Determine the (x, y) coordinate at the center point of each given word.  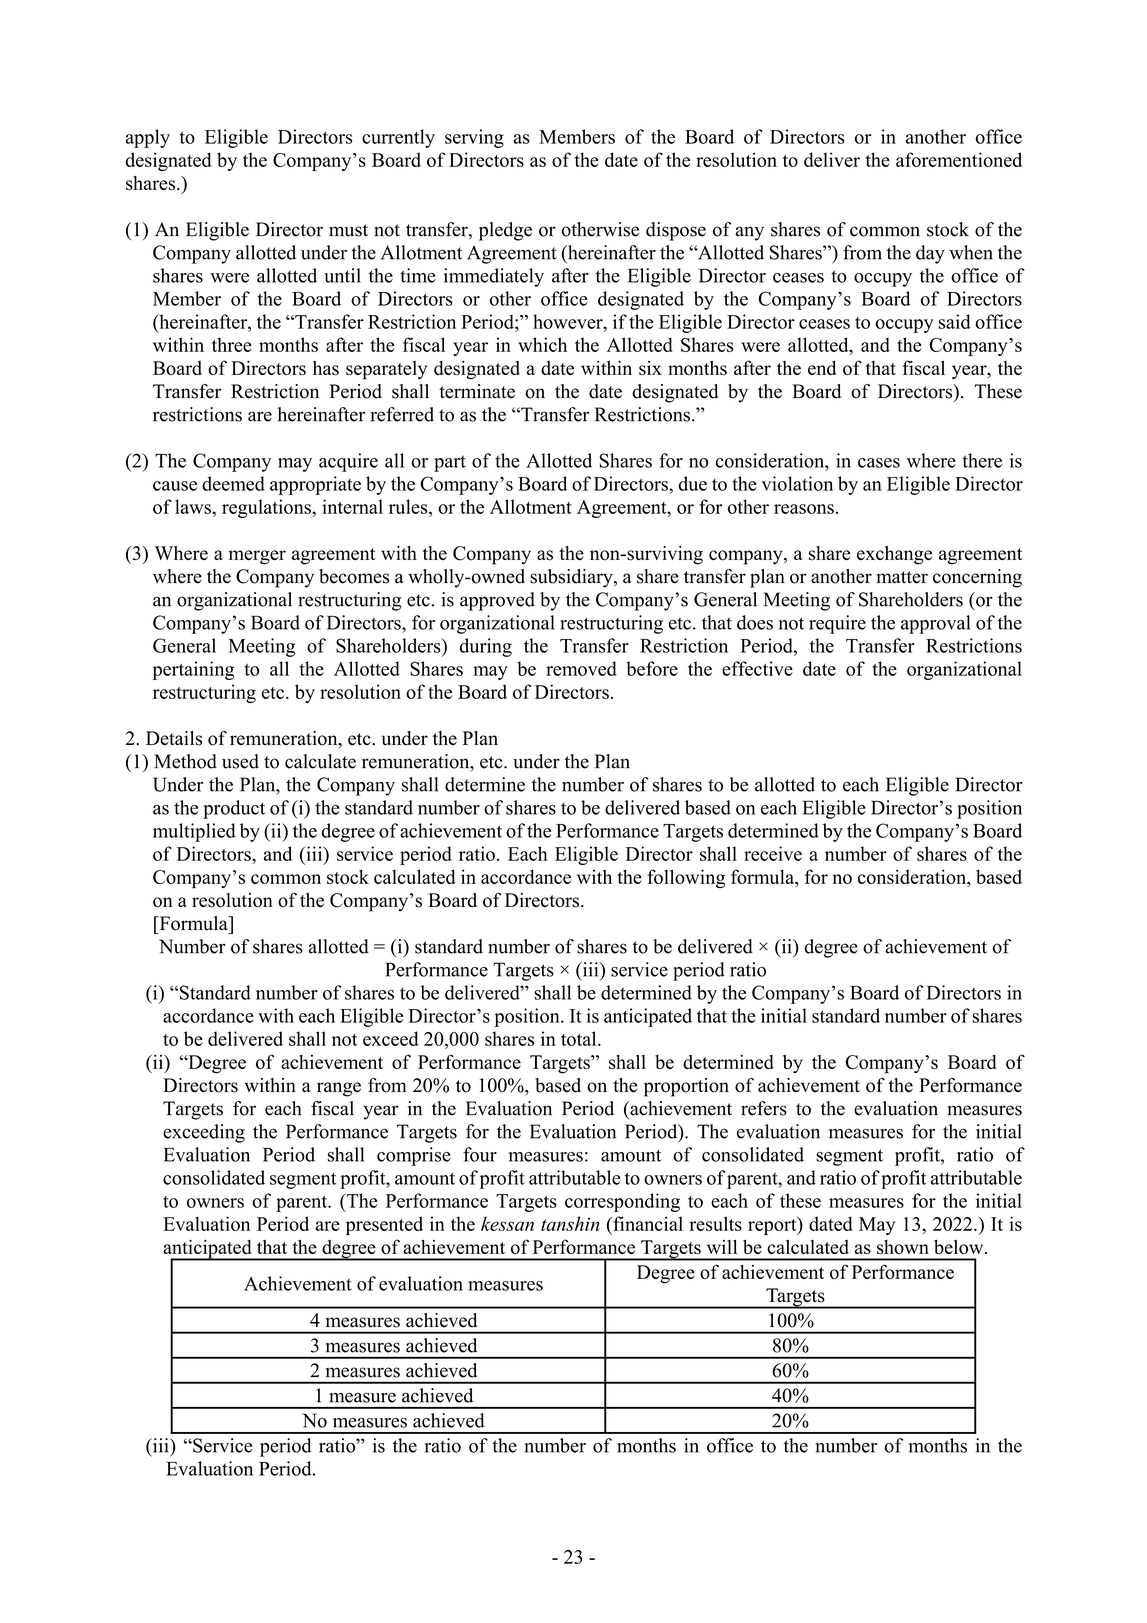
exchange (894, 555)
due (692, 483)
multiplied (194, 832)
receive (773, 853)
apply (148, 138)
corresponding (622, 1202)
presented (384, 1225)
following (686, 878)
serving (474, 138)
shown (903, 1247)
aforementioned (959, 159)
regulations (267, 508)
